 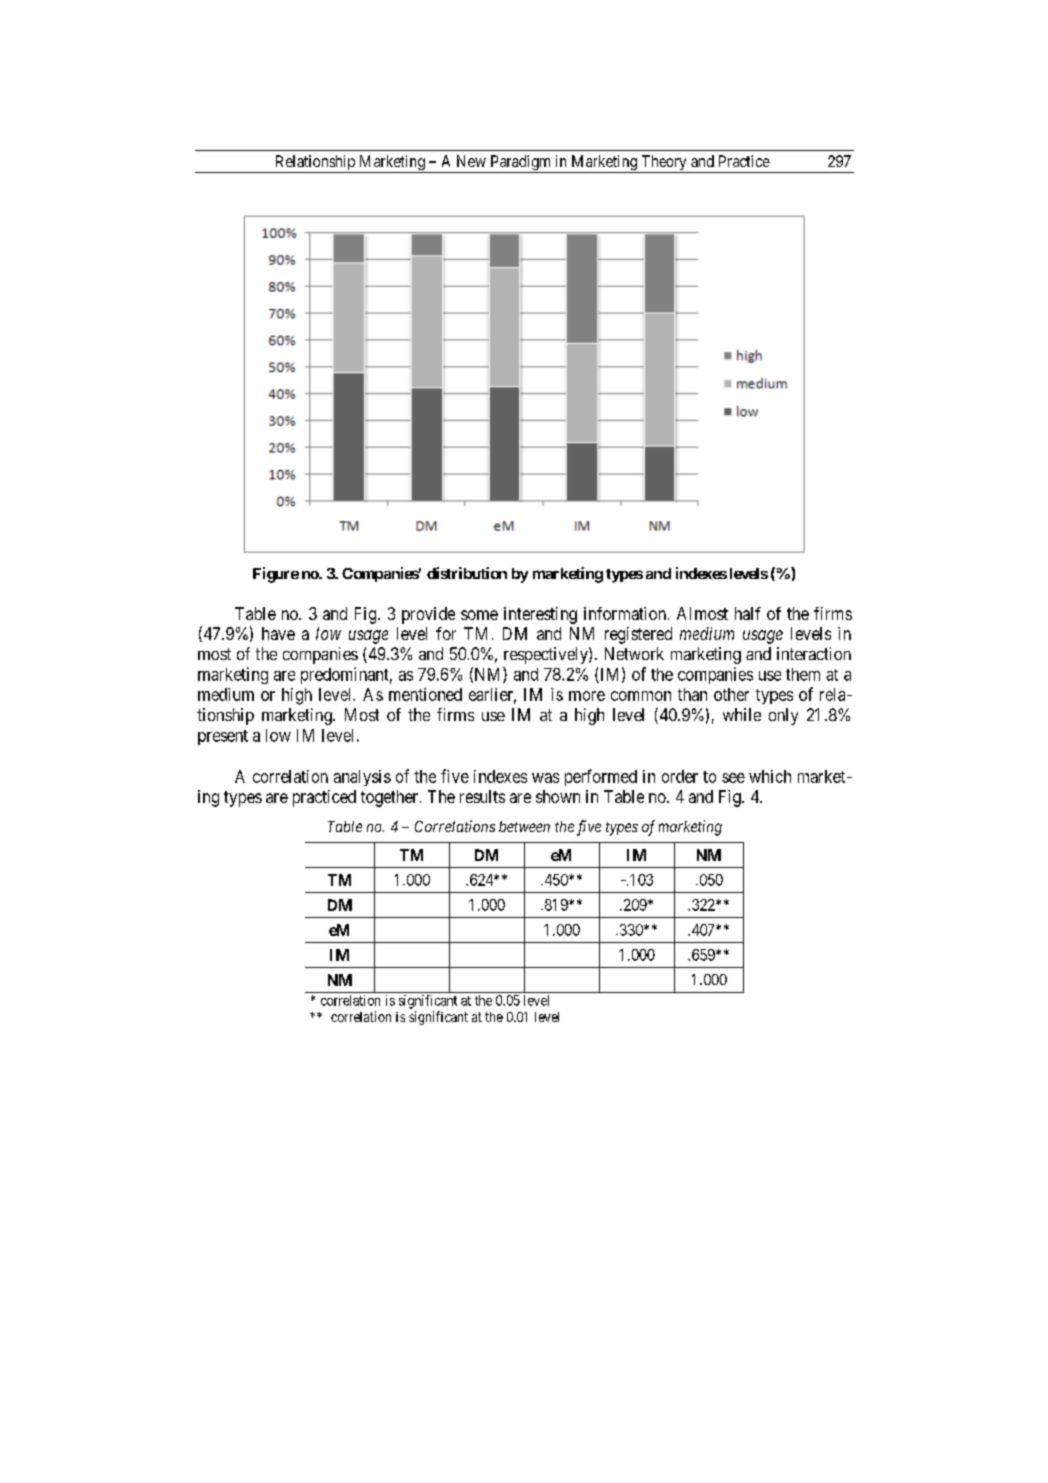 I want to click on information, so click(x=626, y=613).
